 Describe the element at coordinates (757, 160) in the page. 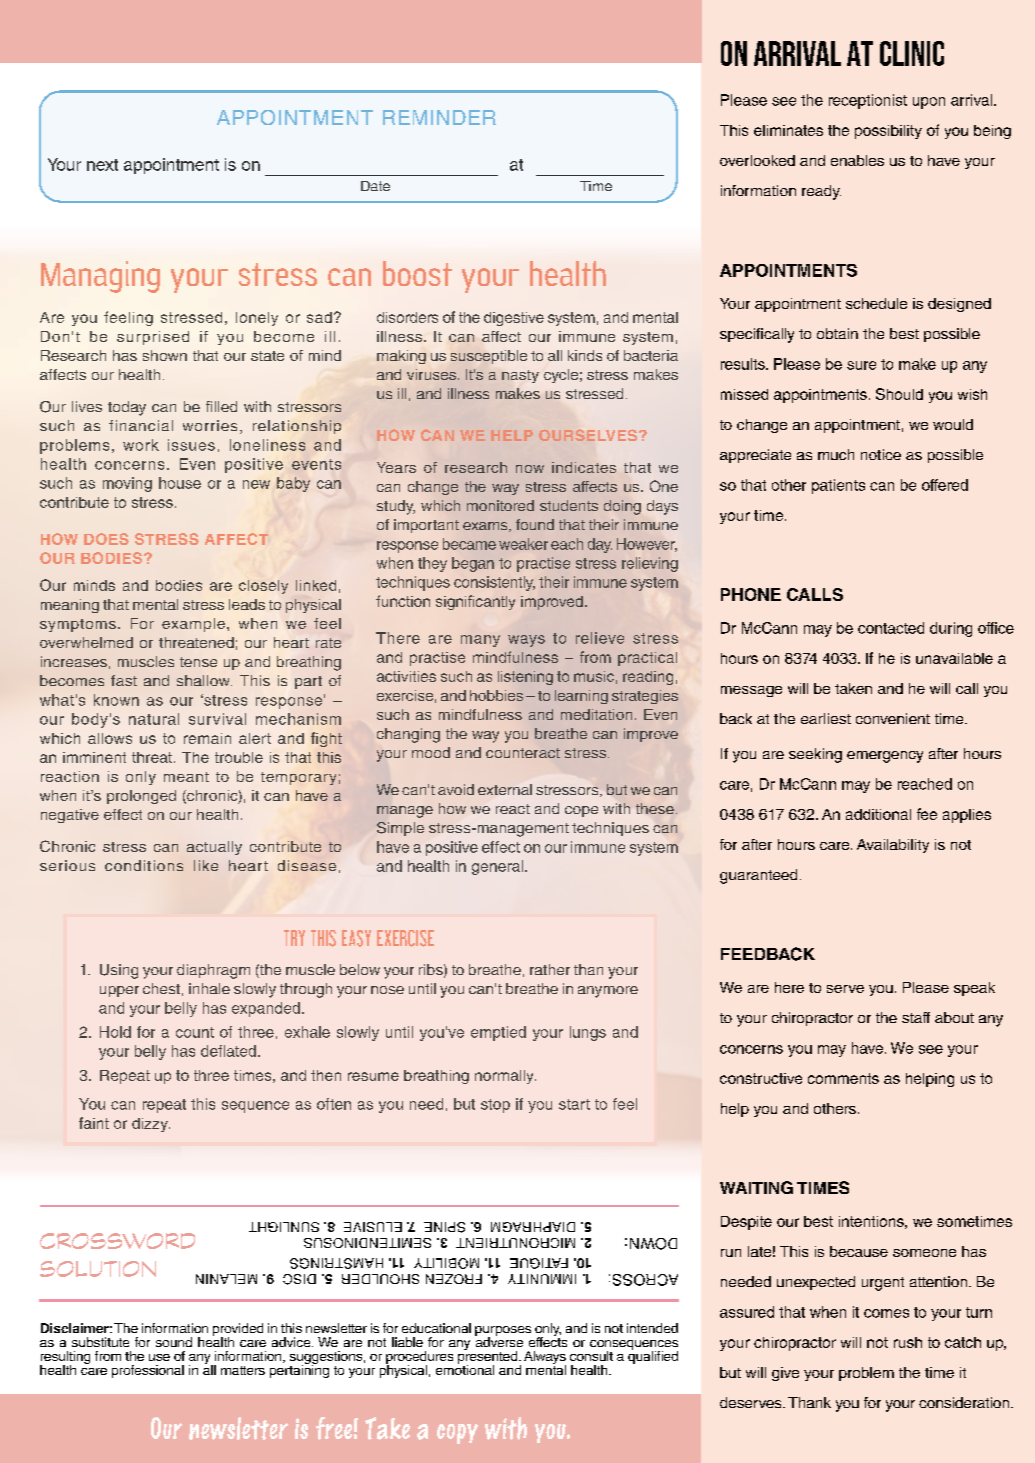

I see `overlooked` at that location.
